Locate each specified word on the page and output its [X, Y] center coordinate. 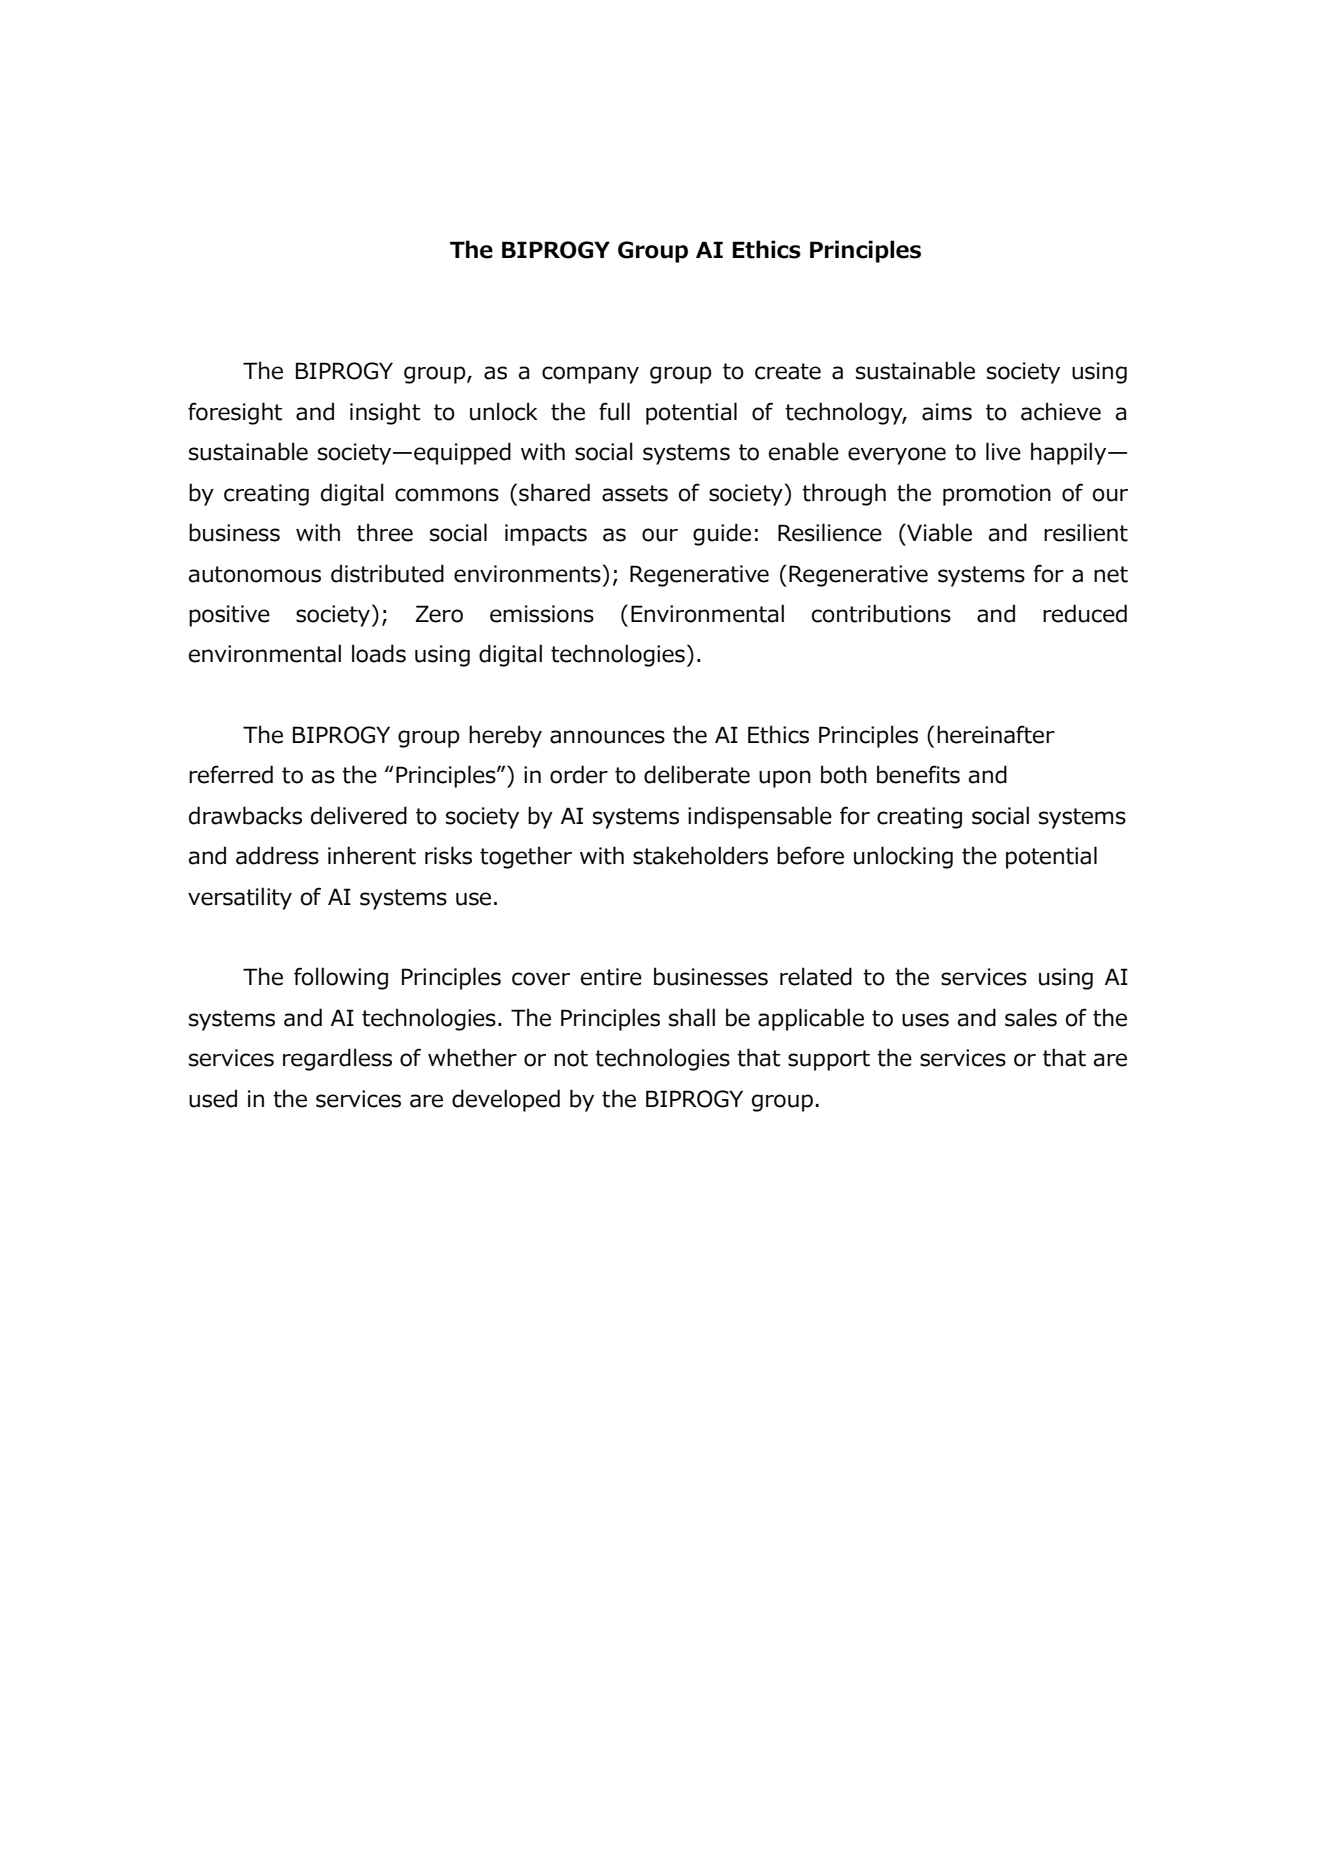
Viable [938, 532]
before [810, 855]
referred [231, 774]
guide [722, 534]
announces [607, 737]
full [614, 411]
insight [385, 413]
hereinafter [996, 734]
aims [947, 412]
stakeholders [700, 855]
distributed [387, 573]
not [571, 1058]
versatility [240, 898]
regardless [337, 1059]
